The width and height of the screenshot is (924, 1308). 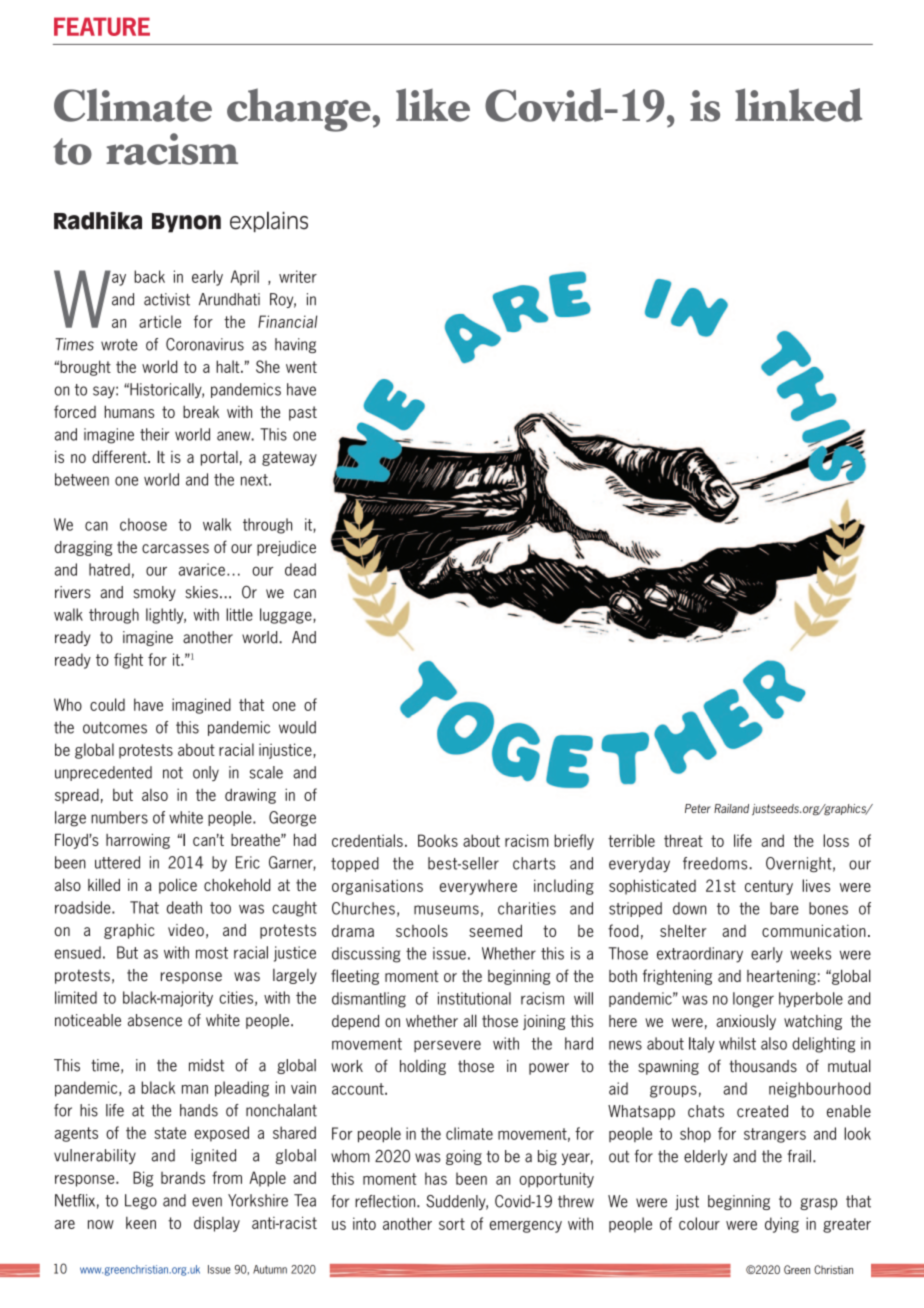 What do you see at coordinates (102, 26) in the screenshot?
I see `FEATURE` at bounding box center [102, 26].
